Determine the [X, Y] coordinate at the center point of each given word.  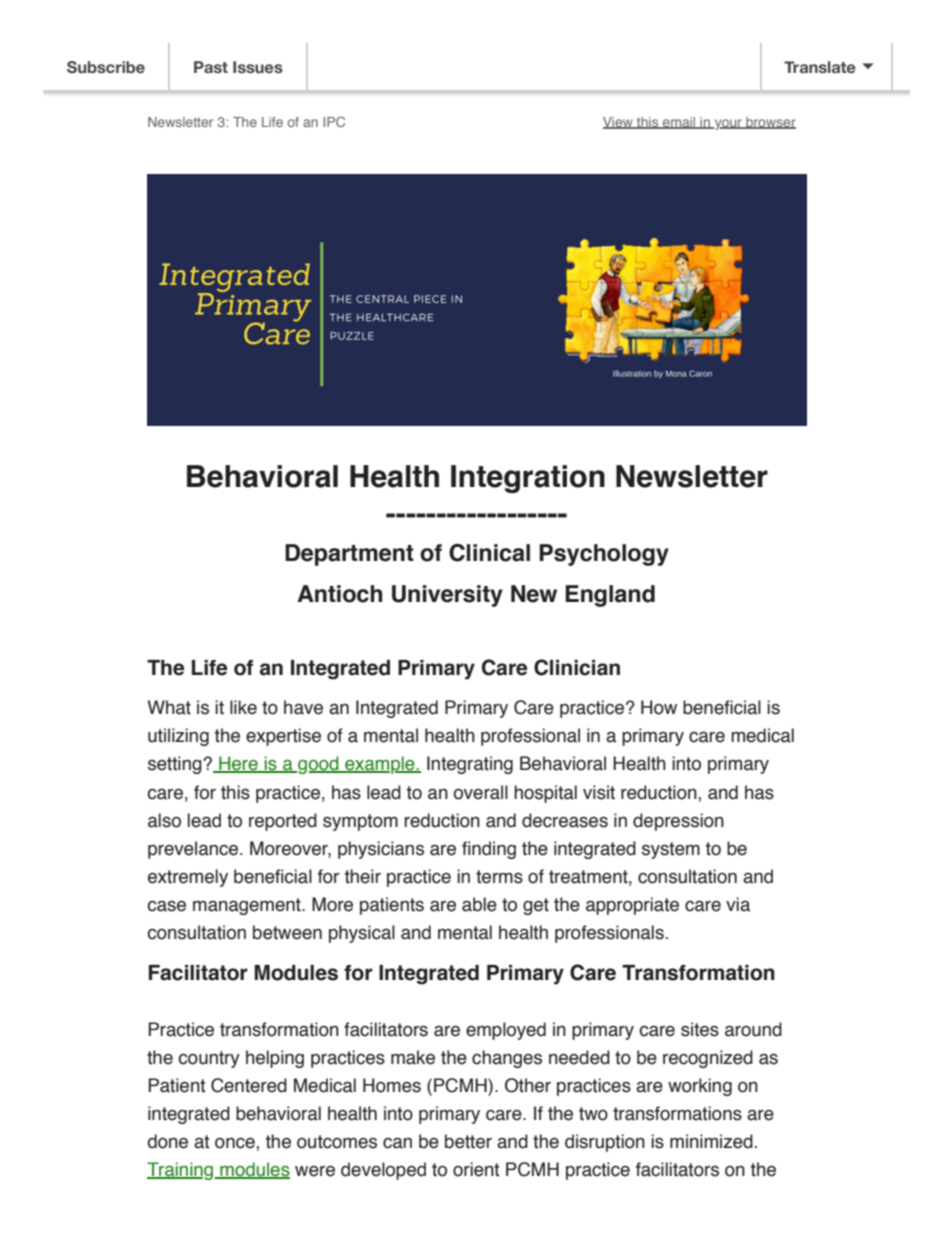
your [728, 124]
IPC [334, 122]
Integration [528, 479]
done [167, 1141]
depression [678, 822]
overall [480, 792]
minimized [711, 1141]
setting [176, 765]
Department [349, 555]
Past [211, 67]
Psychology [604, 555]
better [468, 1141]
